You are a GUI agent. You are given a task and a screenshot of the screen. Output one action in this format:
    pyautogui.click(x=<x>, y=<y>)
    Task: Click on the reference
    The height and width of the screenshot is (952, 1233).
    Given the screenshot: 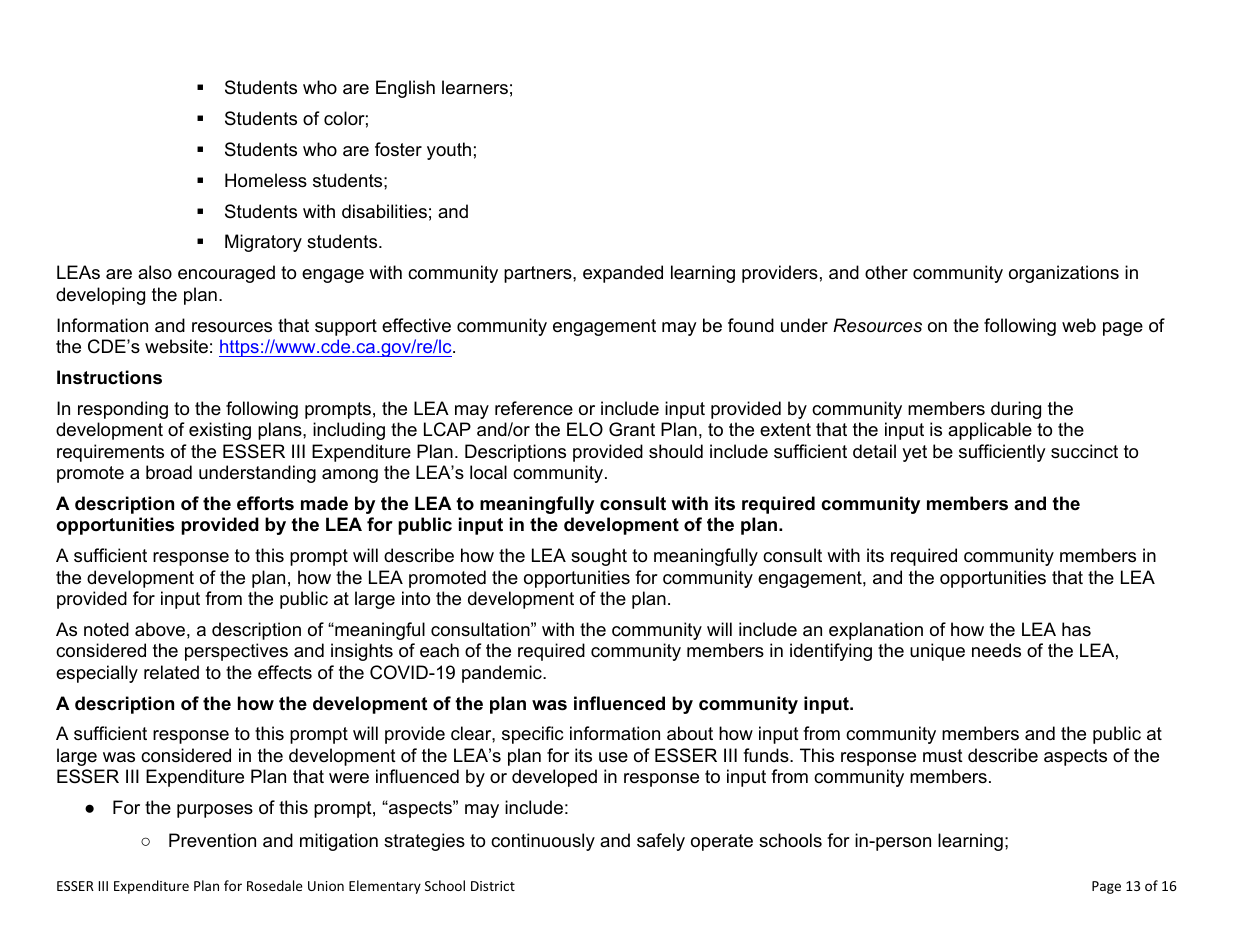 What is the action you would take?
    pyautogui.click(x=534, y=408)
